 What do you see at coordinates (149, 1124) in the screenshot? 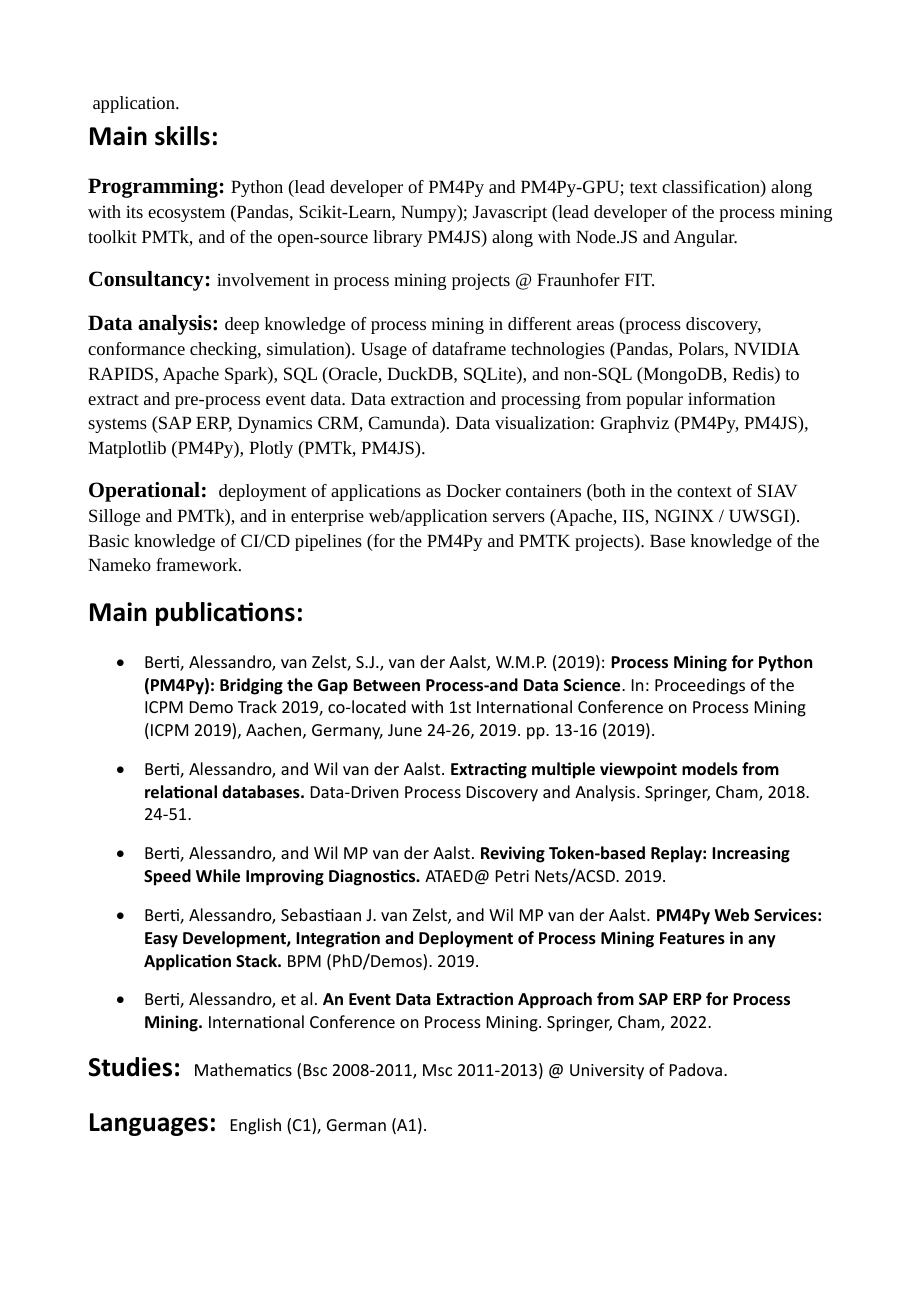
I see `Languages` at bounding box center [149, 1124].
